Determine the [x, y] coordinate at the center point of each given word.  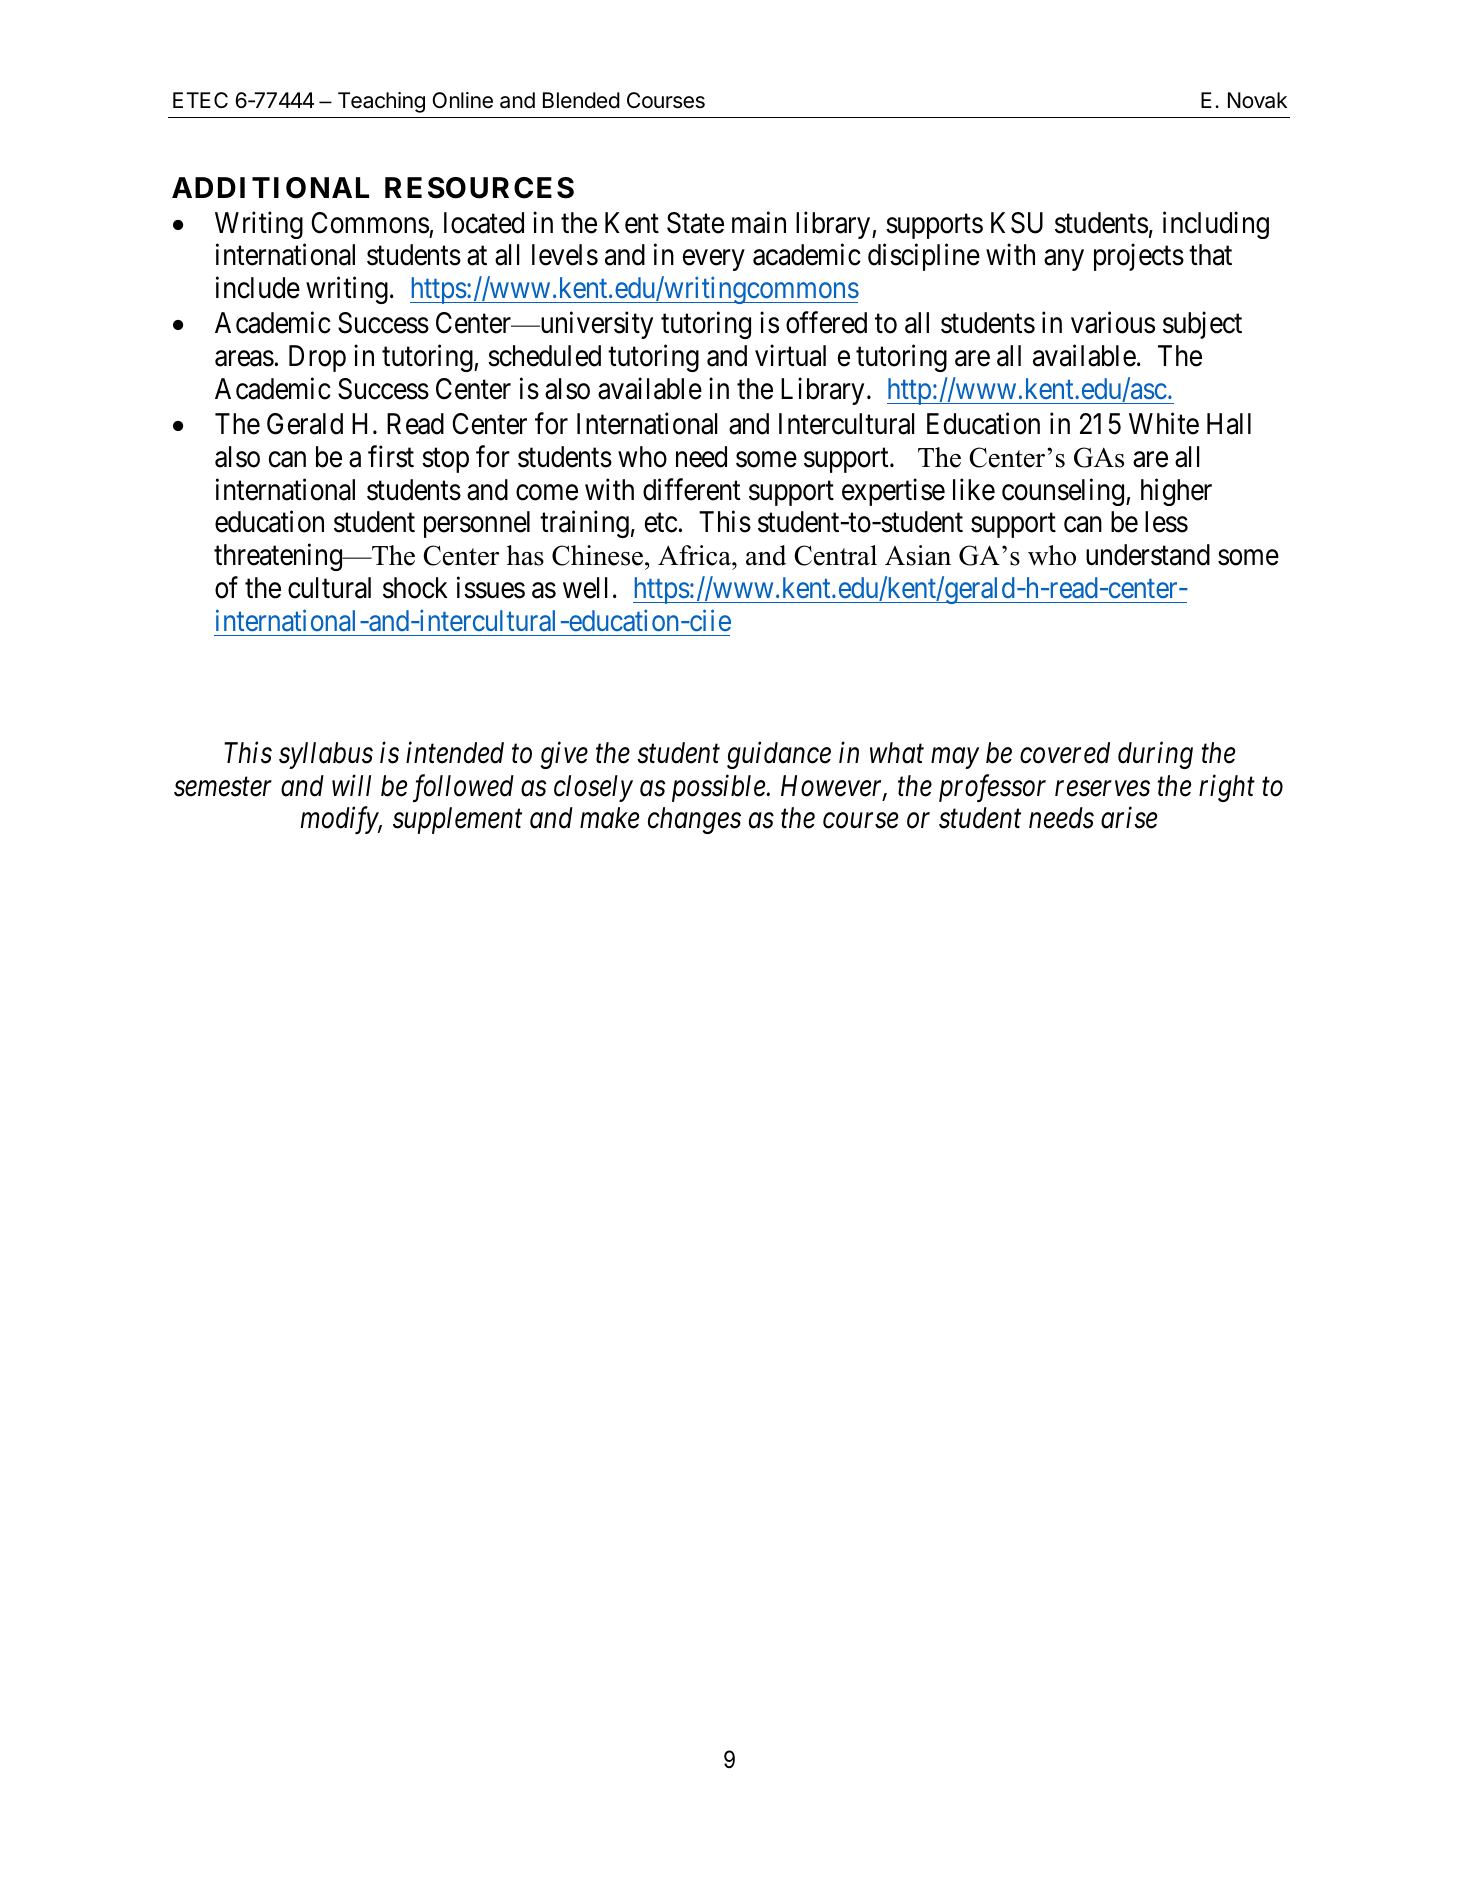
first [391, 456]
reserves [1102, 789]
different [691, 489]
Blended [581, 100]
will [351, 785]
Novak [1257, 100]
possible [719, 788]
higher [1176, 492]
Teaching [381, 102]
